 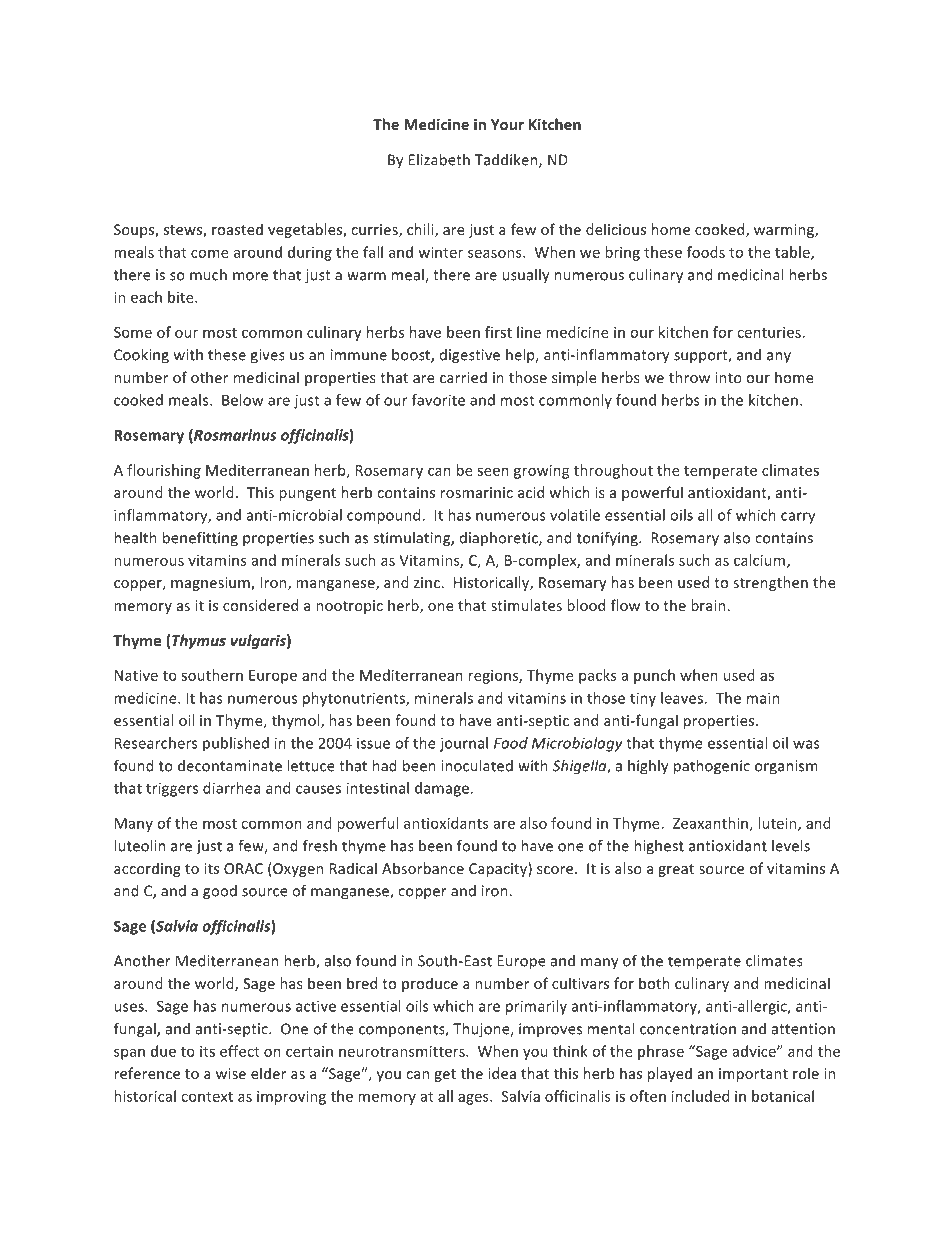 I want to click on idea, so click(x=502, y=1073).
